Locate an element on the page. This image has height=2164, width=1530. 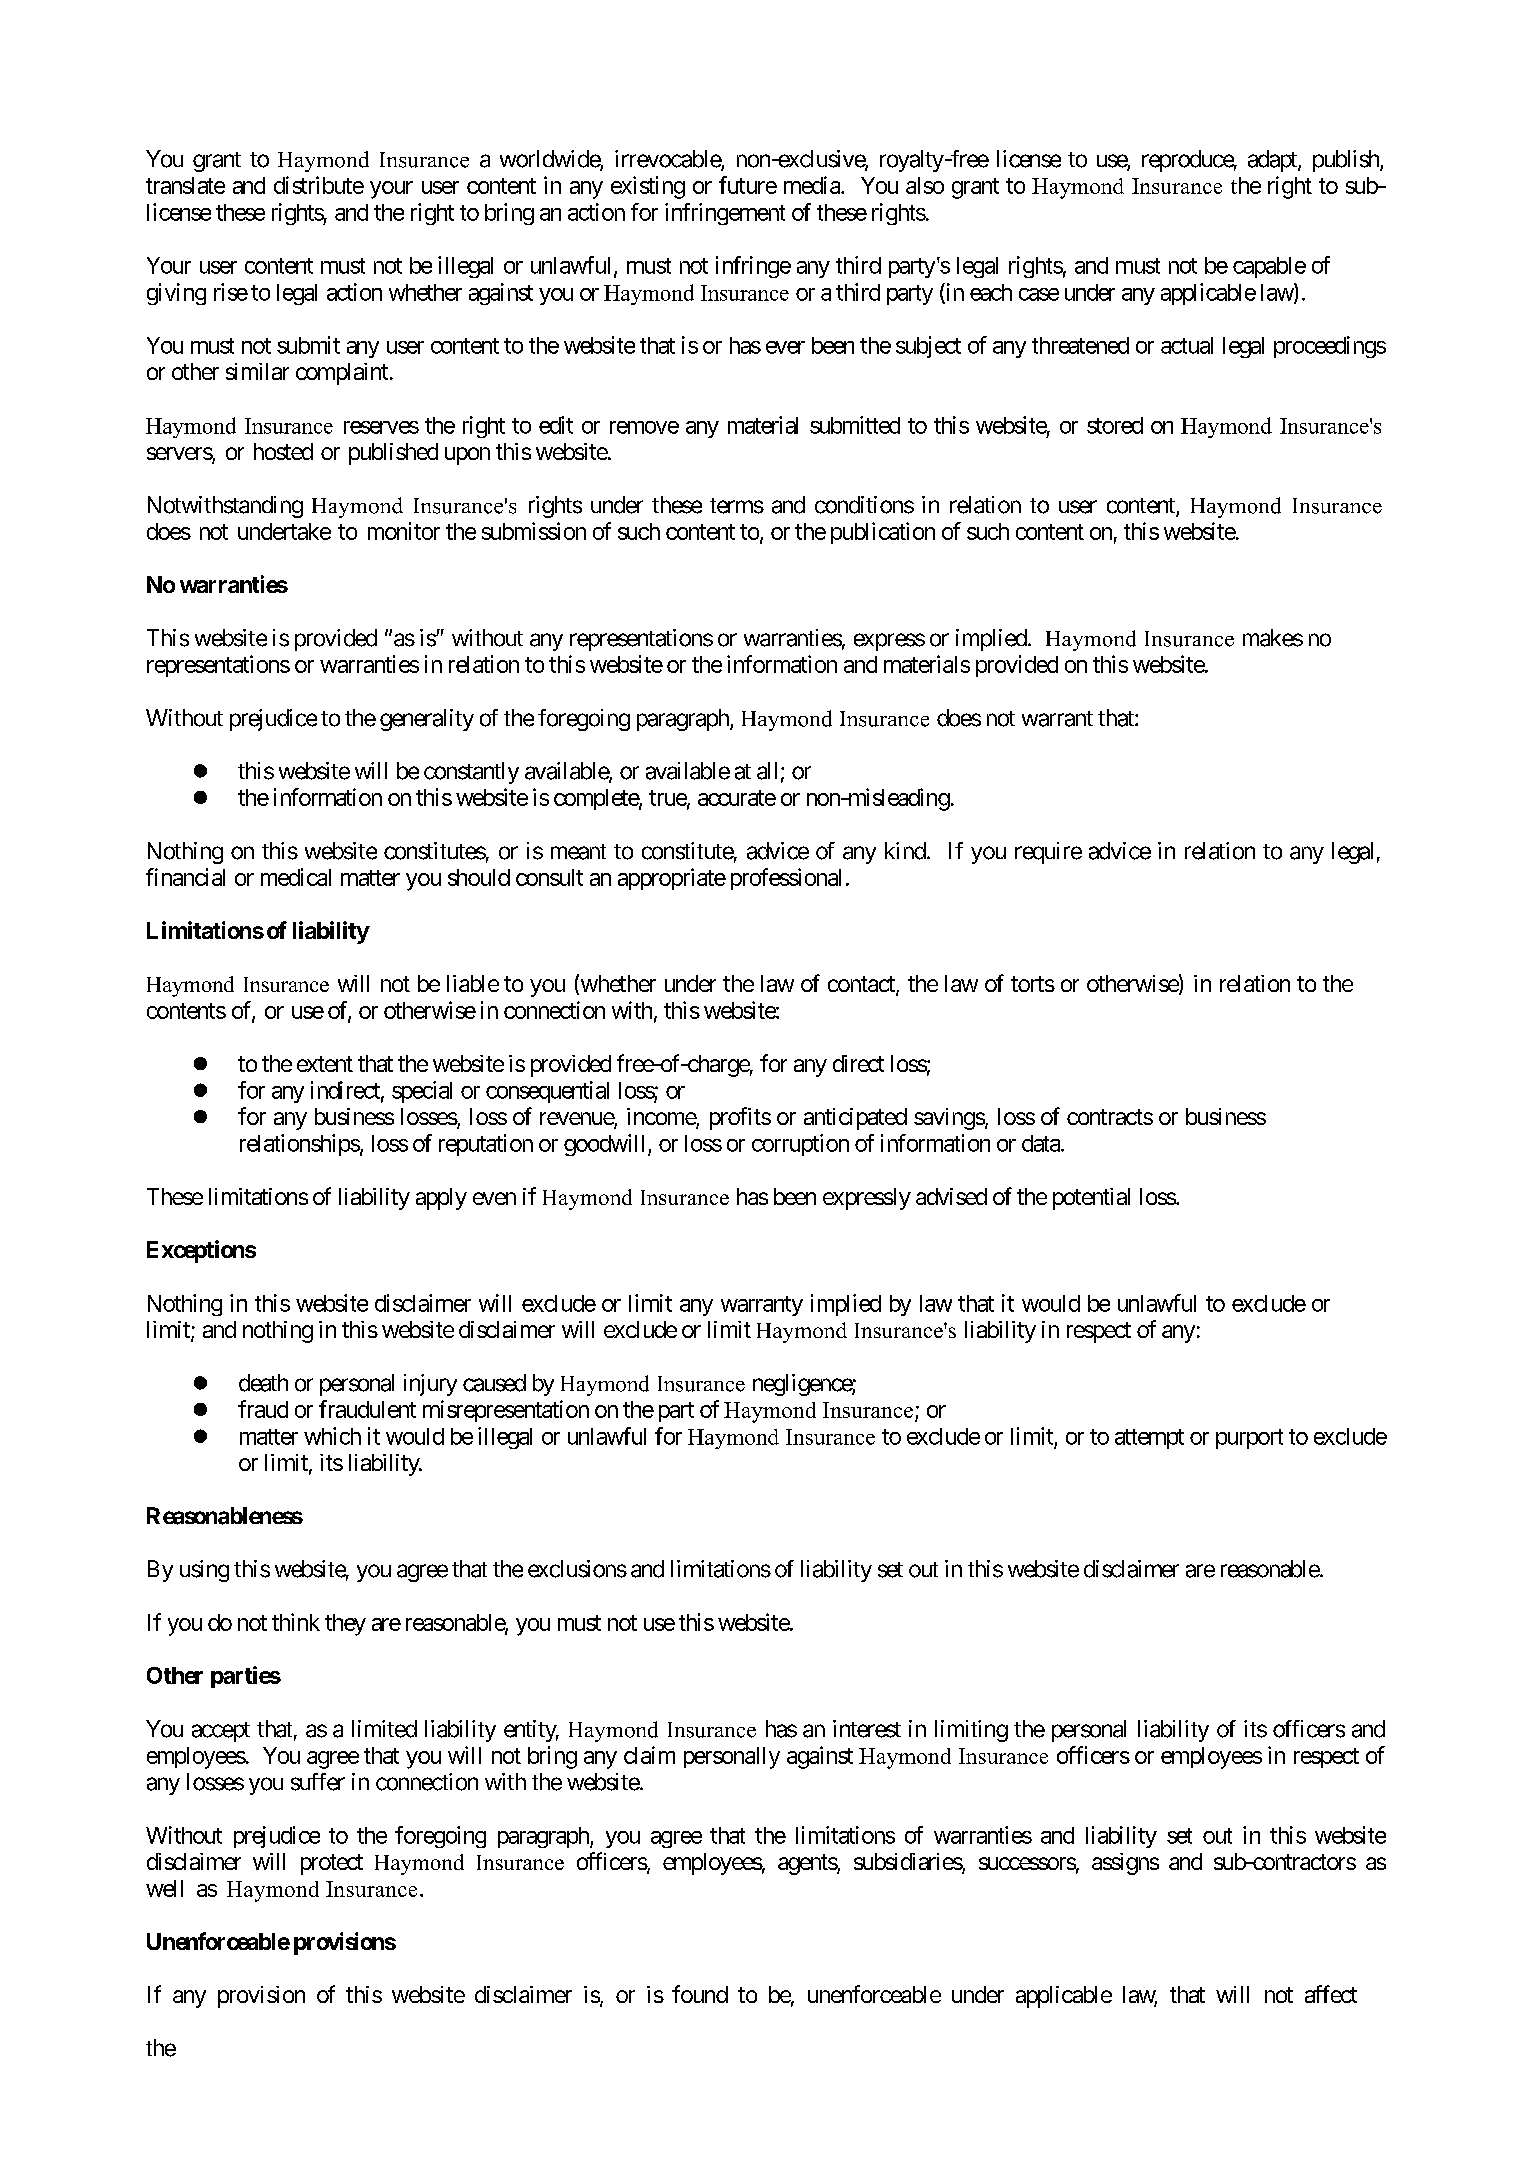
found is located at coordinates (700, 1994).
